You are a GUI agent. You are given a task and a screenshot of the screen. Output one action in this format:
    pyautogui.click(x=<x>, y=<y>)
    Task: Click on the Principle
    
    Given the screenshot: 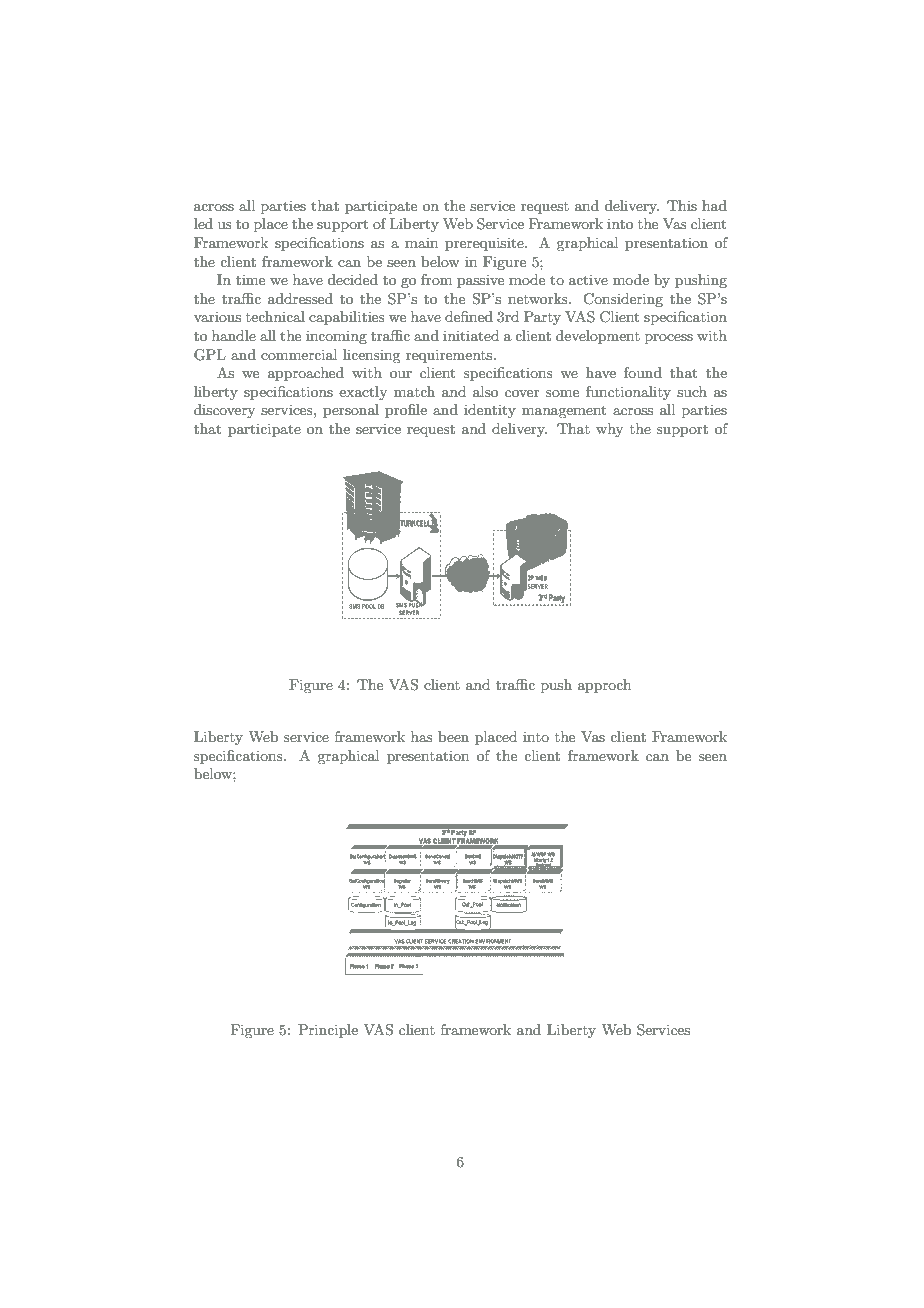 What is the action you would take?
    pyautogui.click(x=328, y=1031)
